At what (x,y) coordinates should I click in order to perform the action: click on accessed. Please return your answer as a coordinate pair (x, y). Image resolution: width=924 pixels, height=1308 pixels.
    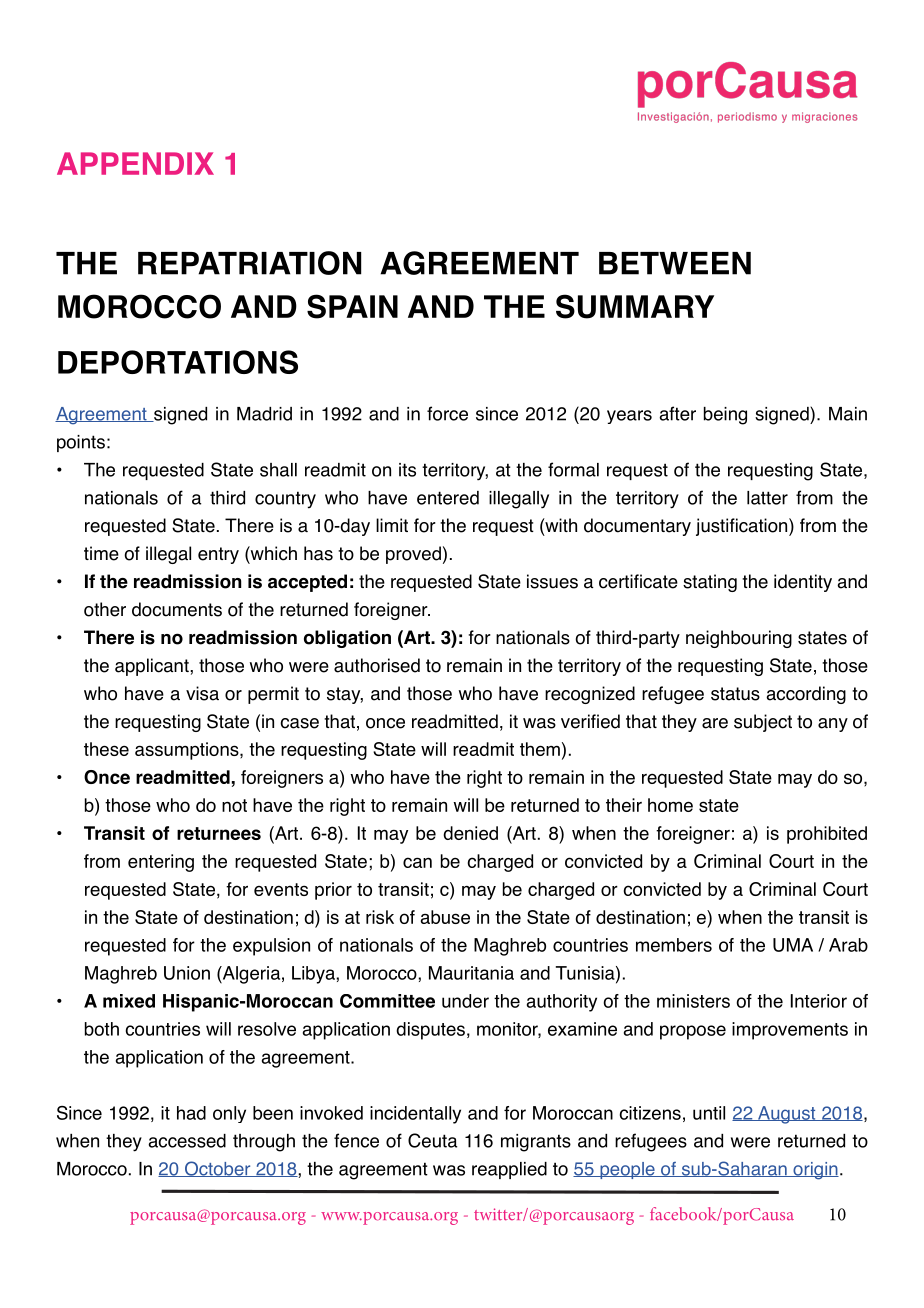
    Looking at the image, I should click on (187, 1141).
